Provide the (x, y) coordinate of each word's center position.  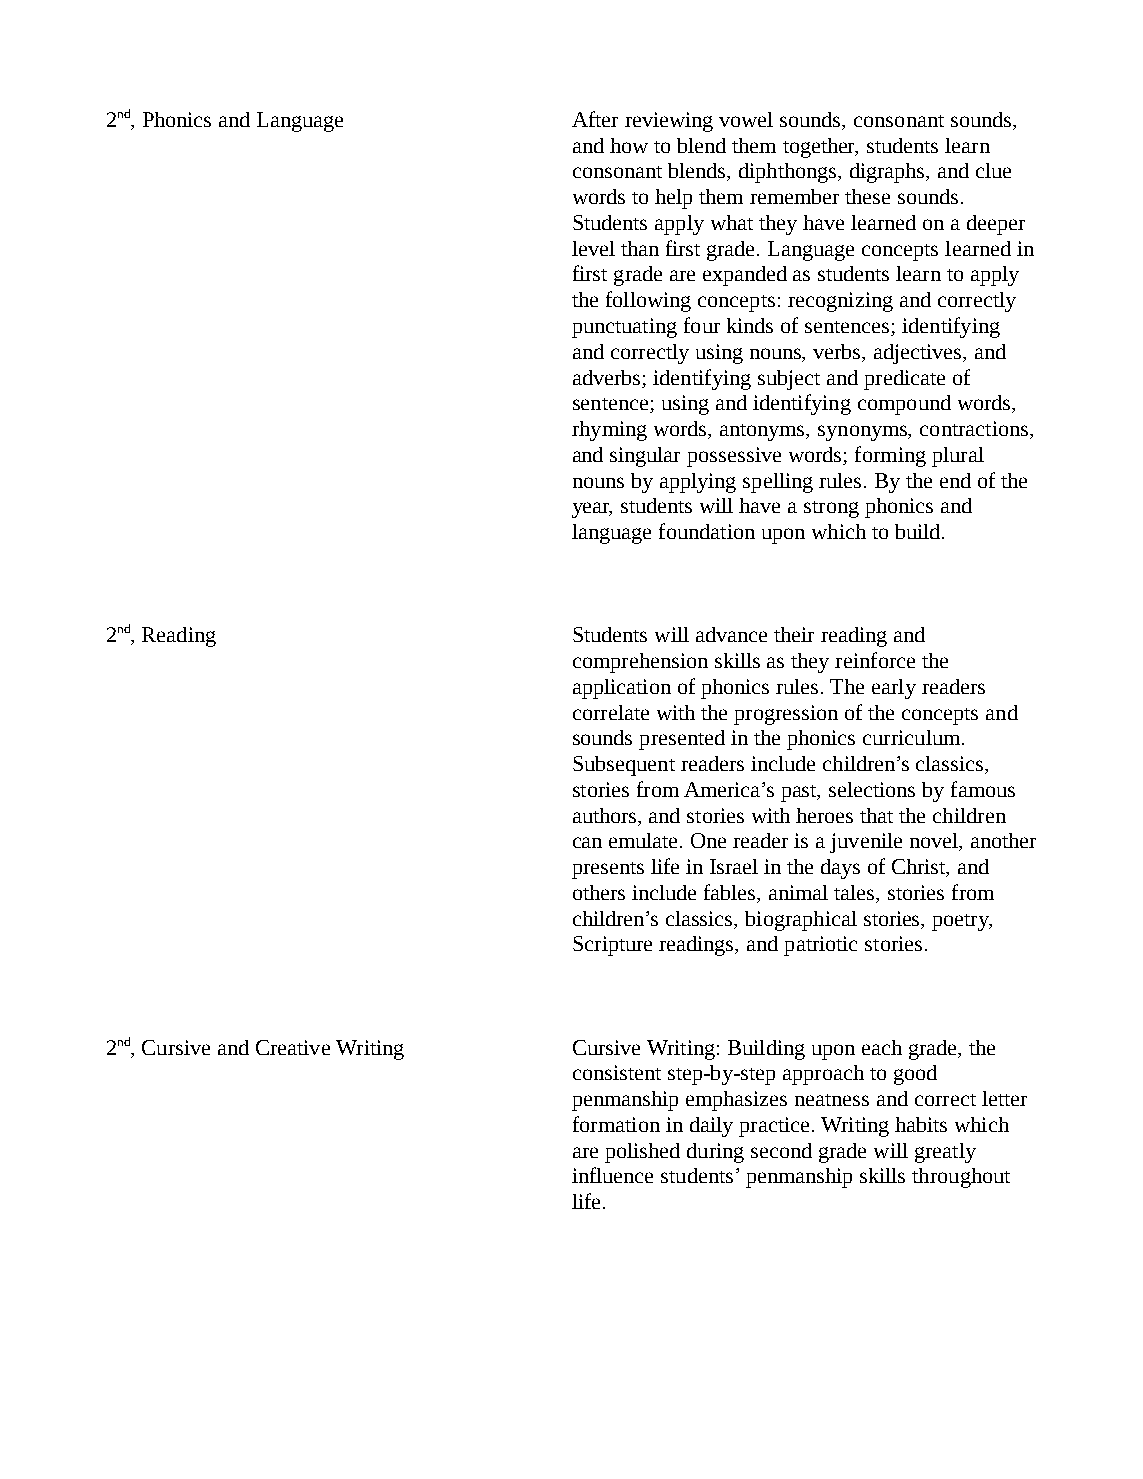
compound (904, 405)
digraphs (888, 173)
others (599, 892)
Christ (920, 868)
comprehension (640, 663)
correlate (611, 712)
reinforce (875, 660)
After (595, 119)
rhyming (609, 431)
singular (645, 457)
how (629, 145)
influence (612, 1175)
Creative (293, 1047)
